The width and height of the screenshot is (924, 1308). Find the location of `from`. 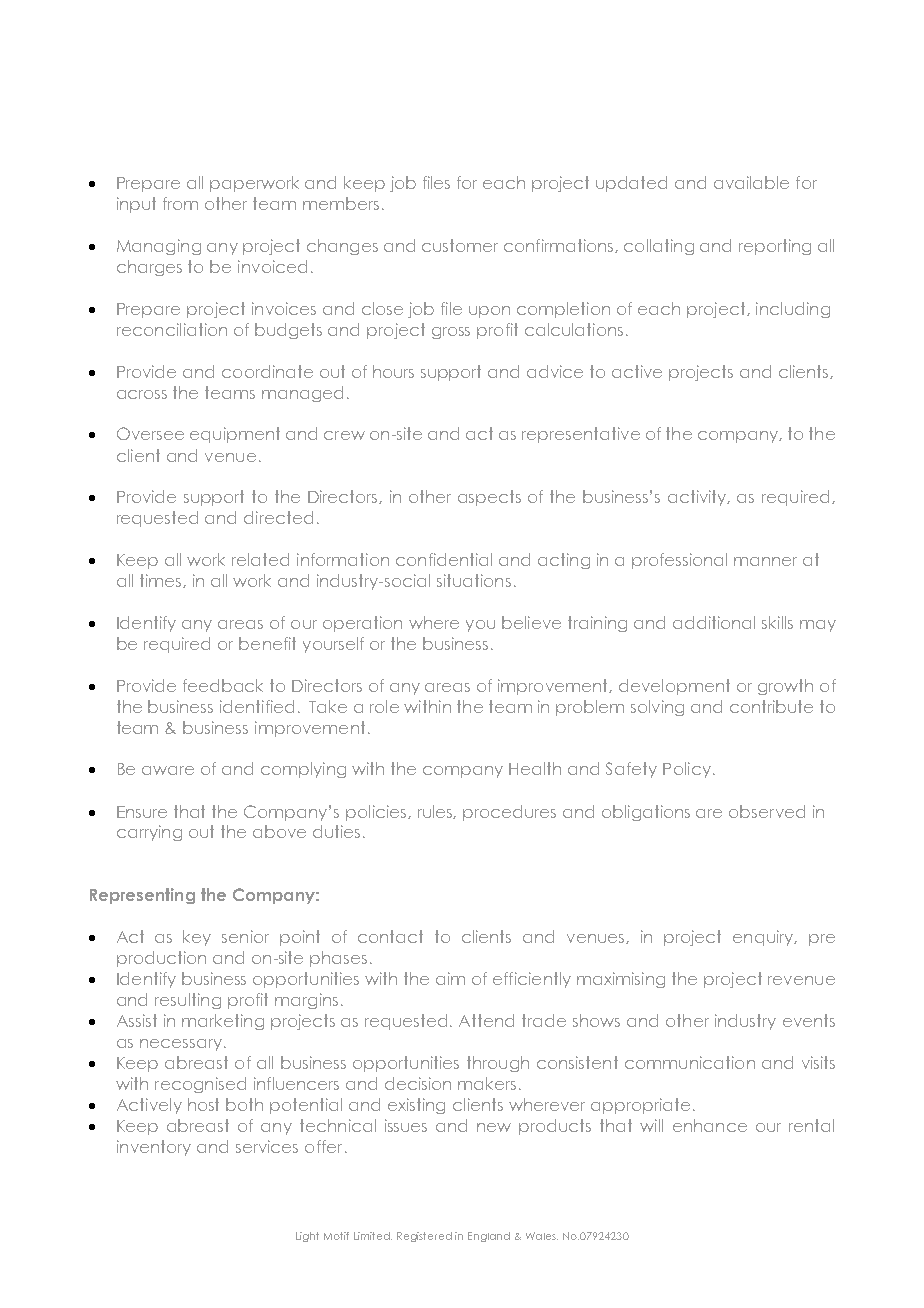

from is located at coordinates (180, 203).
